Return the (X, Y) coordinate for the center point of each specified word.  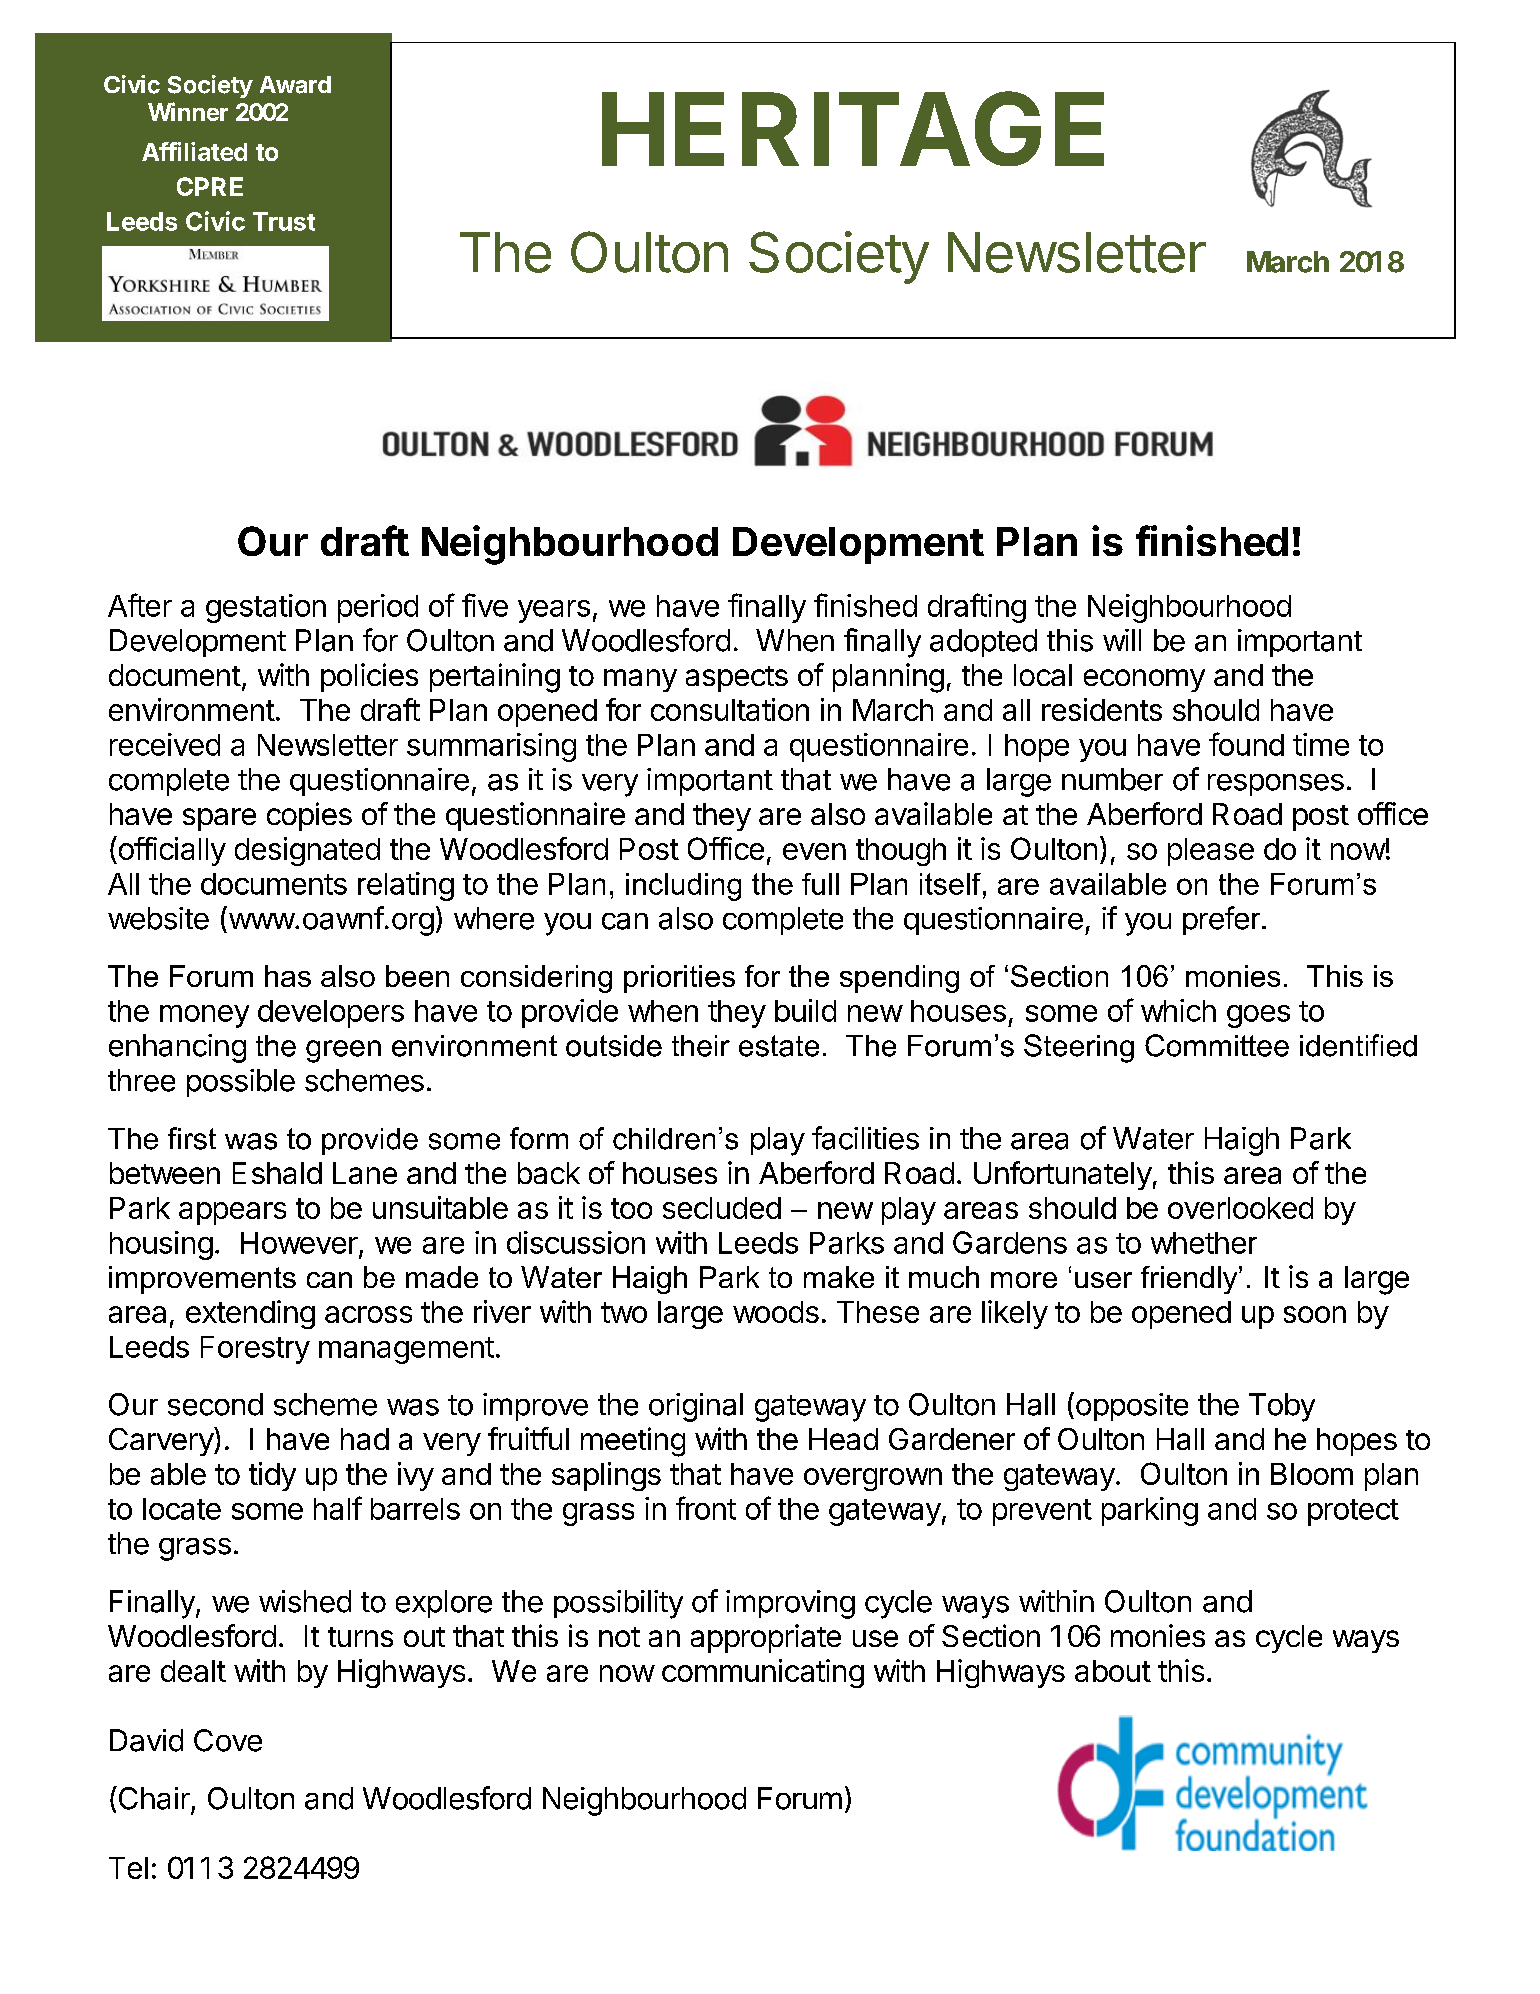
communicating (763, 1673)
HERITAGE (853, 128)
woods (776, 1312)
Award (295, 85)
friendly (1190, 1280)
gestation (266, 608)
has (288, 976)
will (1122, 640)
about (1113, 1671)
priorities (679, 979)
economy (1144, 680)
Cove (228, 1740)
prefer (1221, 920)
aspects (737, 679)
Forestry (255, 1350)
